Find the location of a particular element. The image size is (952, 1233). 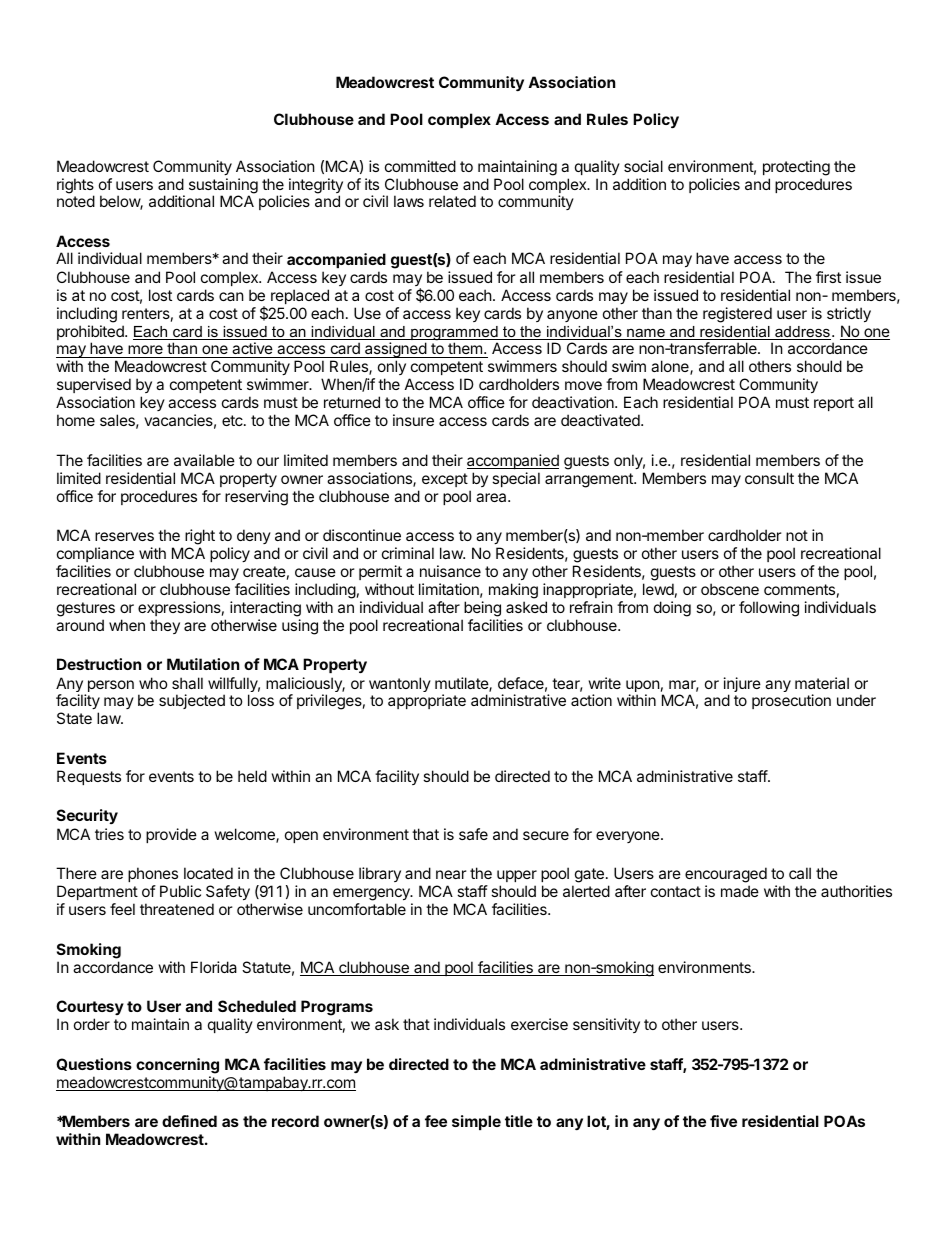

related is located at coordinates (452, 201).
